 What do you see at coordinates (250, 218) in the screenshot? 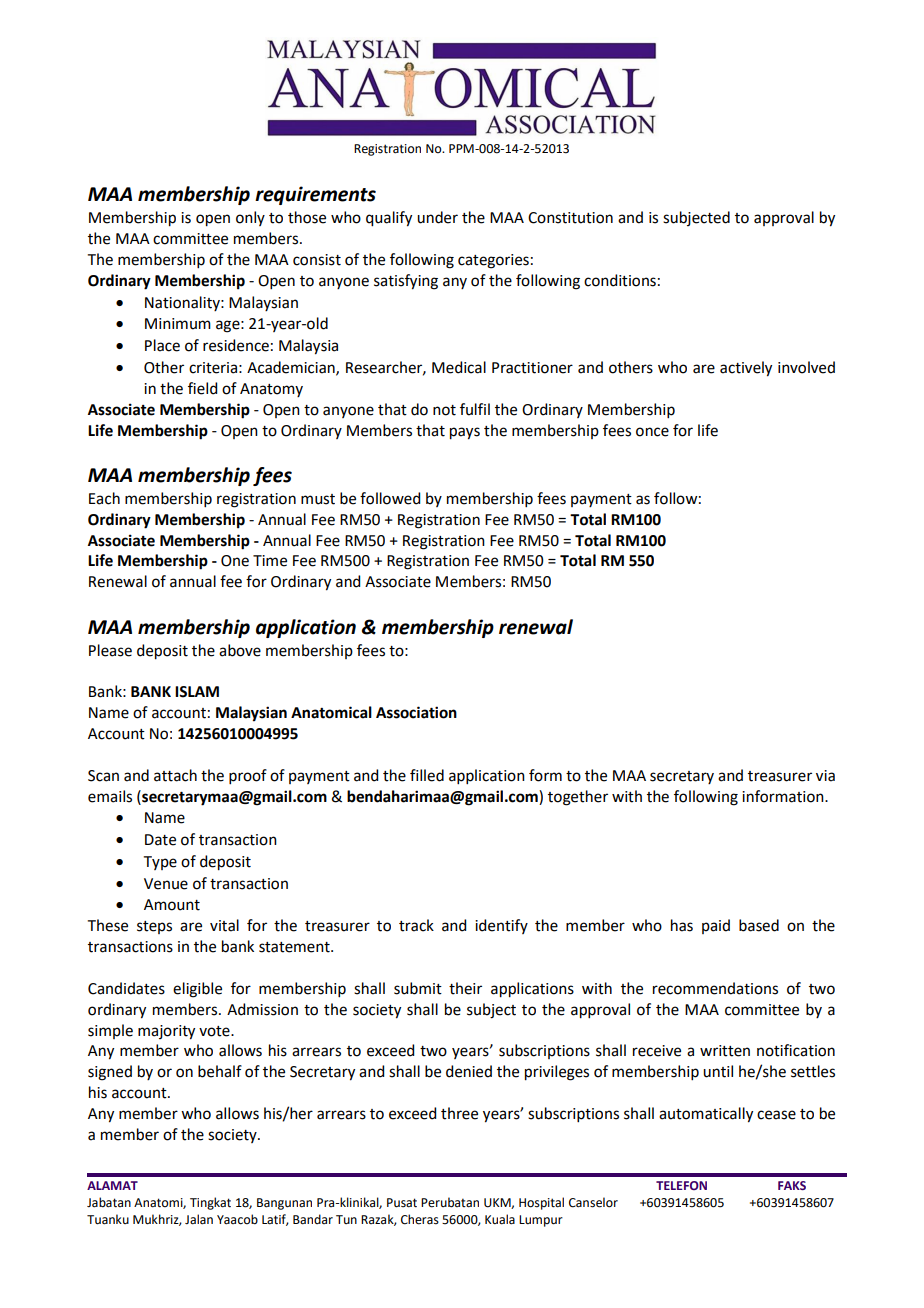
I see `only` at bounding box center [250, 218].
